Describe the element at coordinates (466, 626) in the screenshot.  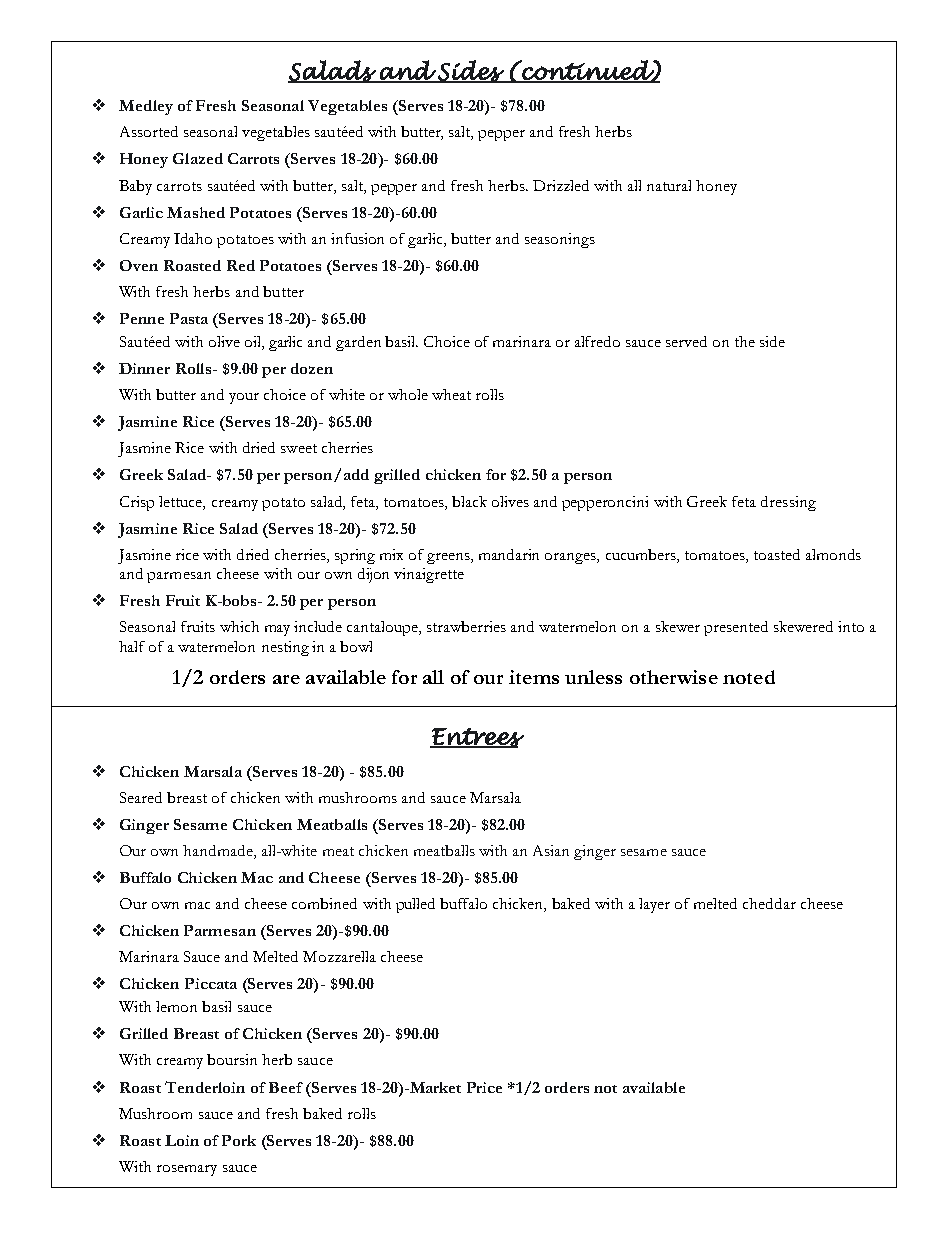
I see `strawberries` at that location.
